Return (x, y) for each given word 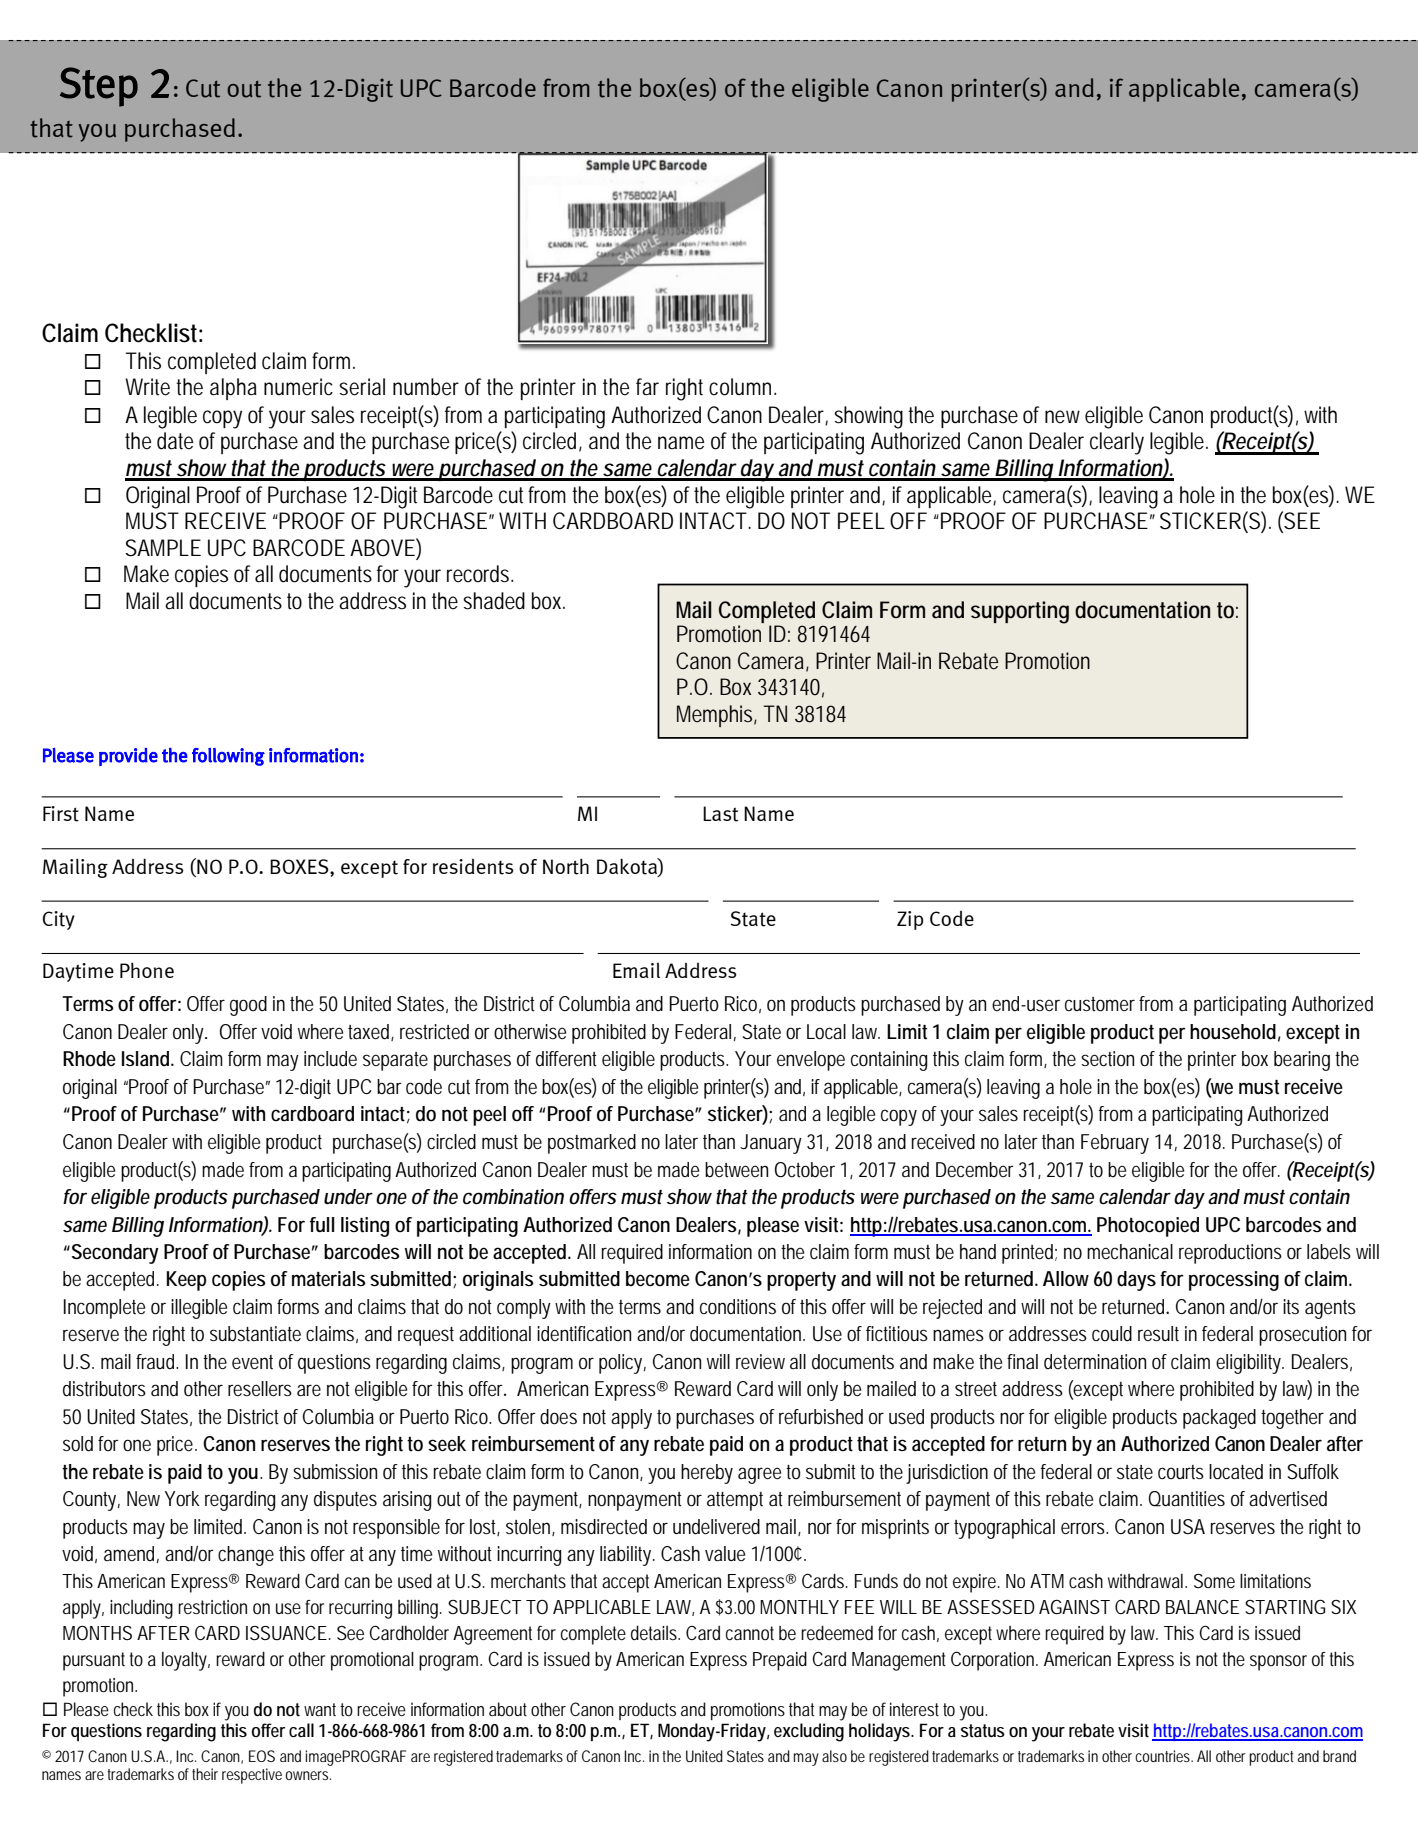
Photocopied (1148, 1227)
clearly (1117, 443)
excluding (809, 1732)
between (736, 1170)
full (322, 1224)
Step (99, 87)
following (228, 757)
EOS (262, 1756)
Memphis (717, 716)
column (742, 387)
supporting (1020, 612)
